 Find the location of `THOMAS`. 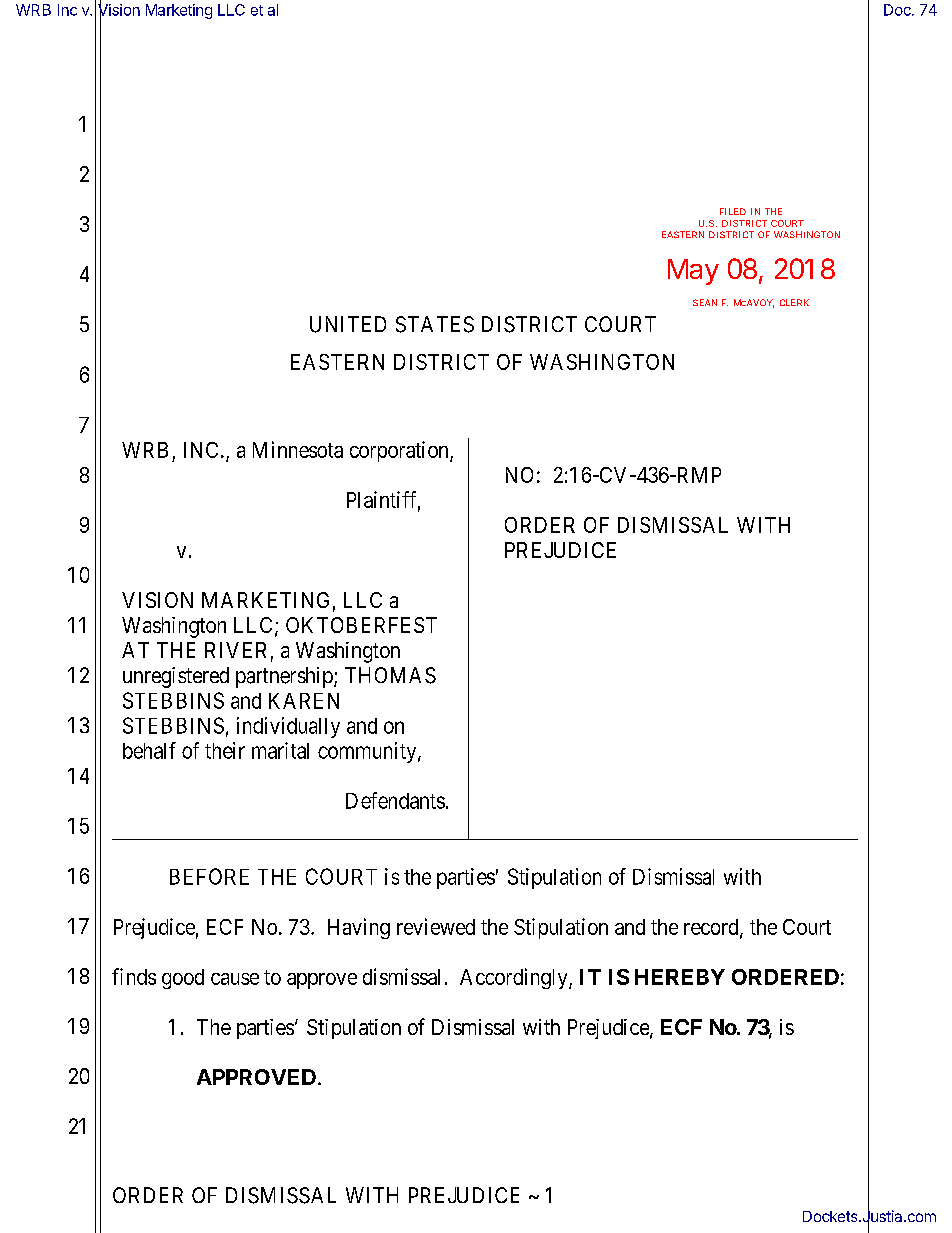

THOMAS is located at coordinates (390, 675).
